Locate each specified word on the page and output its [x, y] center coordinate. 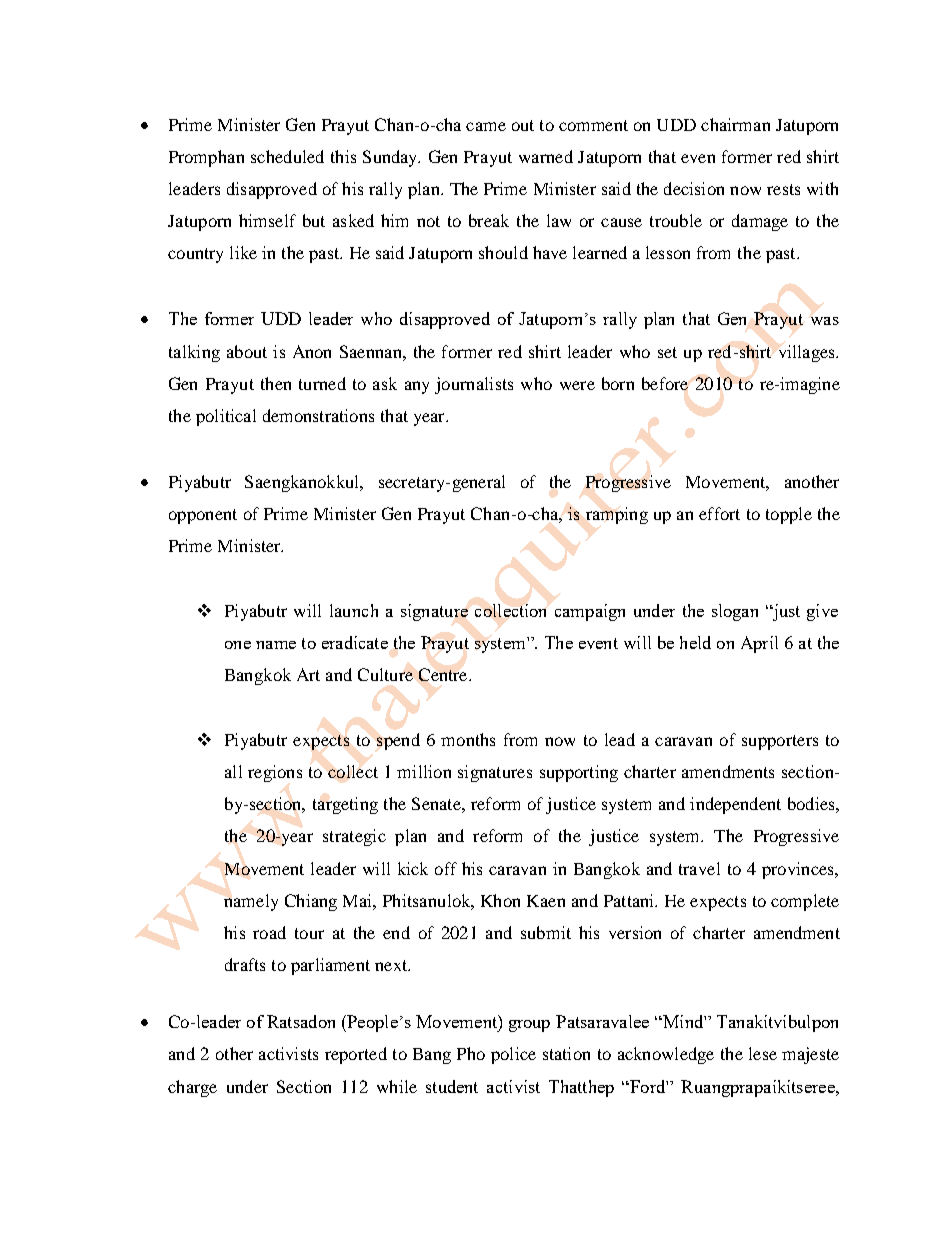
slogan [735, 612]
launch [354, 610]
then [276, 383]
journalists [474, 385]
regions [275, 773]
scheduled [287, 156]
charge [192, 1088]
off [446, 868]
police [513, 1055]
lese [763, 1053]
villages [808, 353]
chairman [735, 124]
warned [546, 156]
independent [735, 805]
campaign [590, 612]
